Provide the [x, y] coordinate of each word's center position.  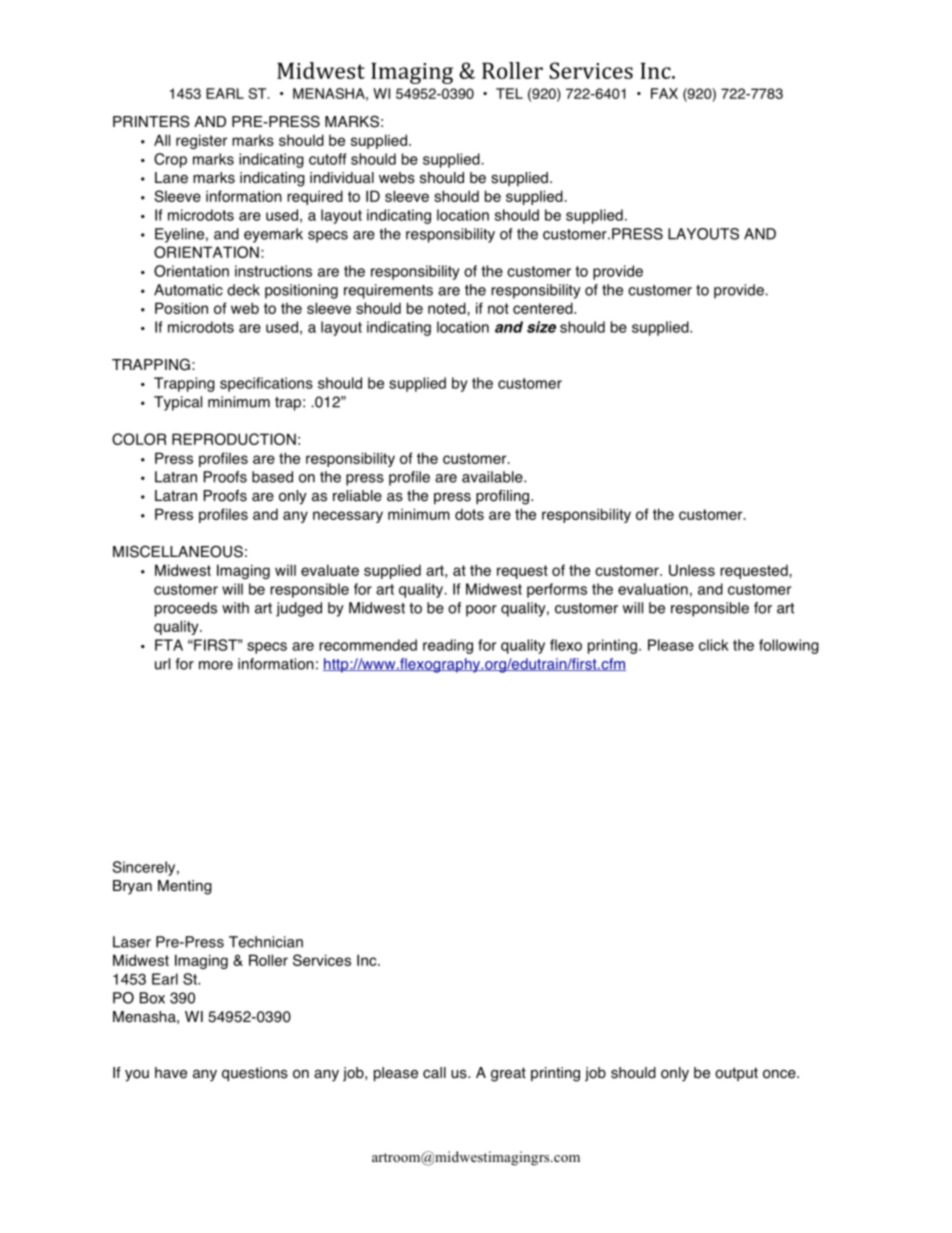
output [736, 1074]
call [434, 1073]
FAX [664, 93]
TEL [509, 93]
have [171, 1073]
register [201, 141]
